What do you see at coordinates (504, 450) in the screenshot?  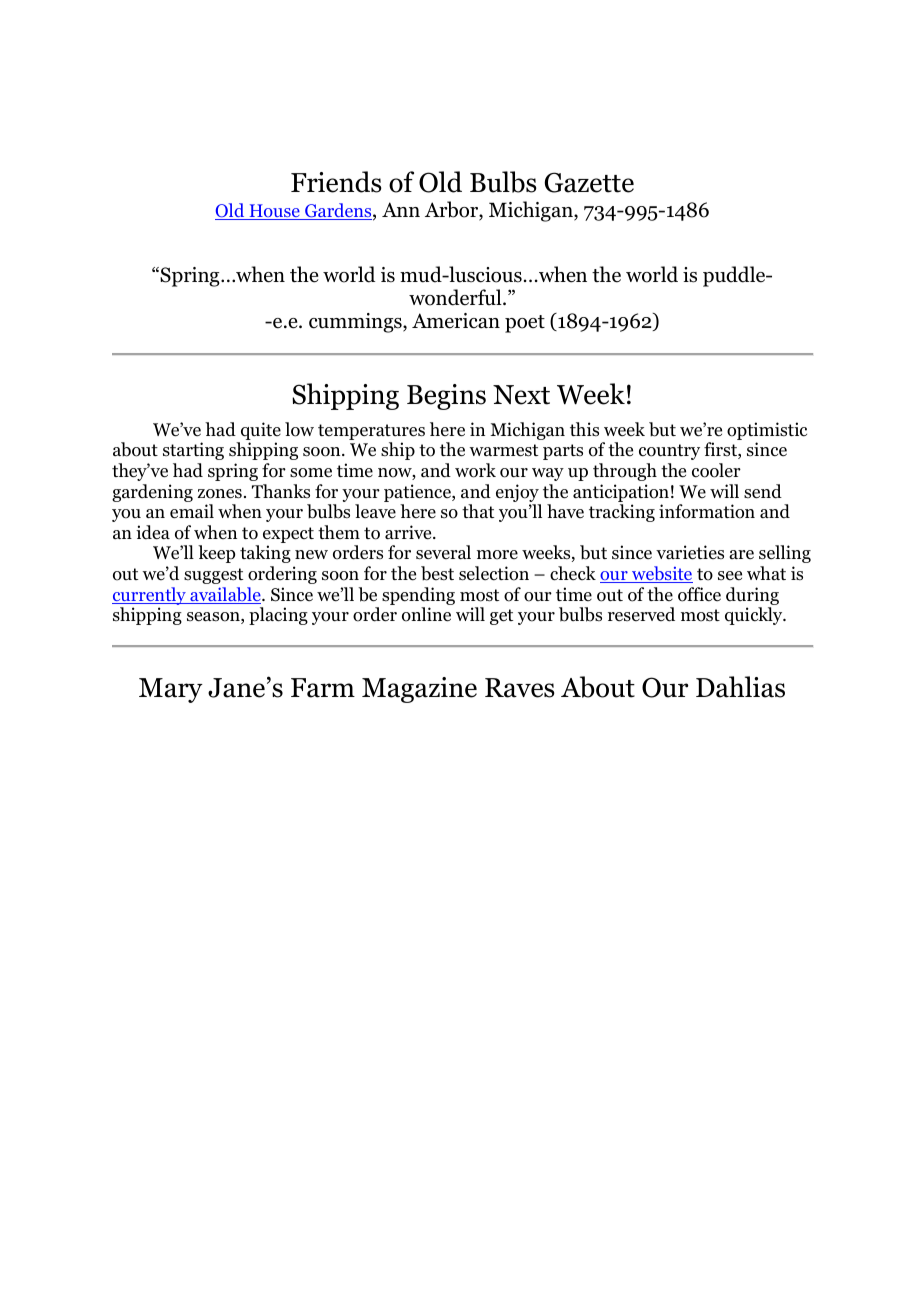 I see `warmest` at bounding box center [504, 450].
